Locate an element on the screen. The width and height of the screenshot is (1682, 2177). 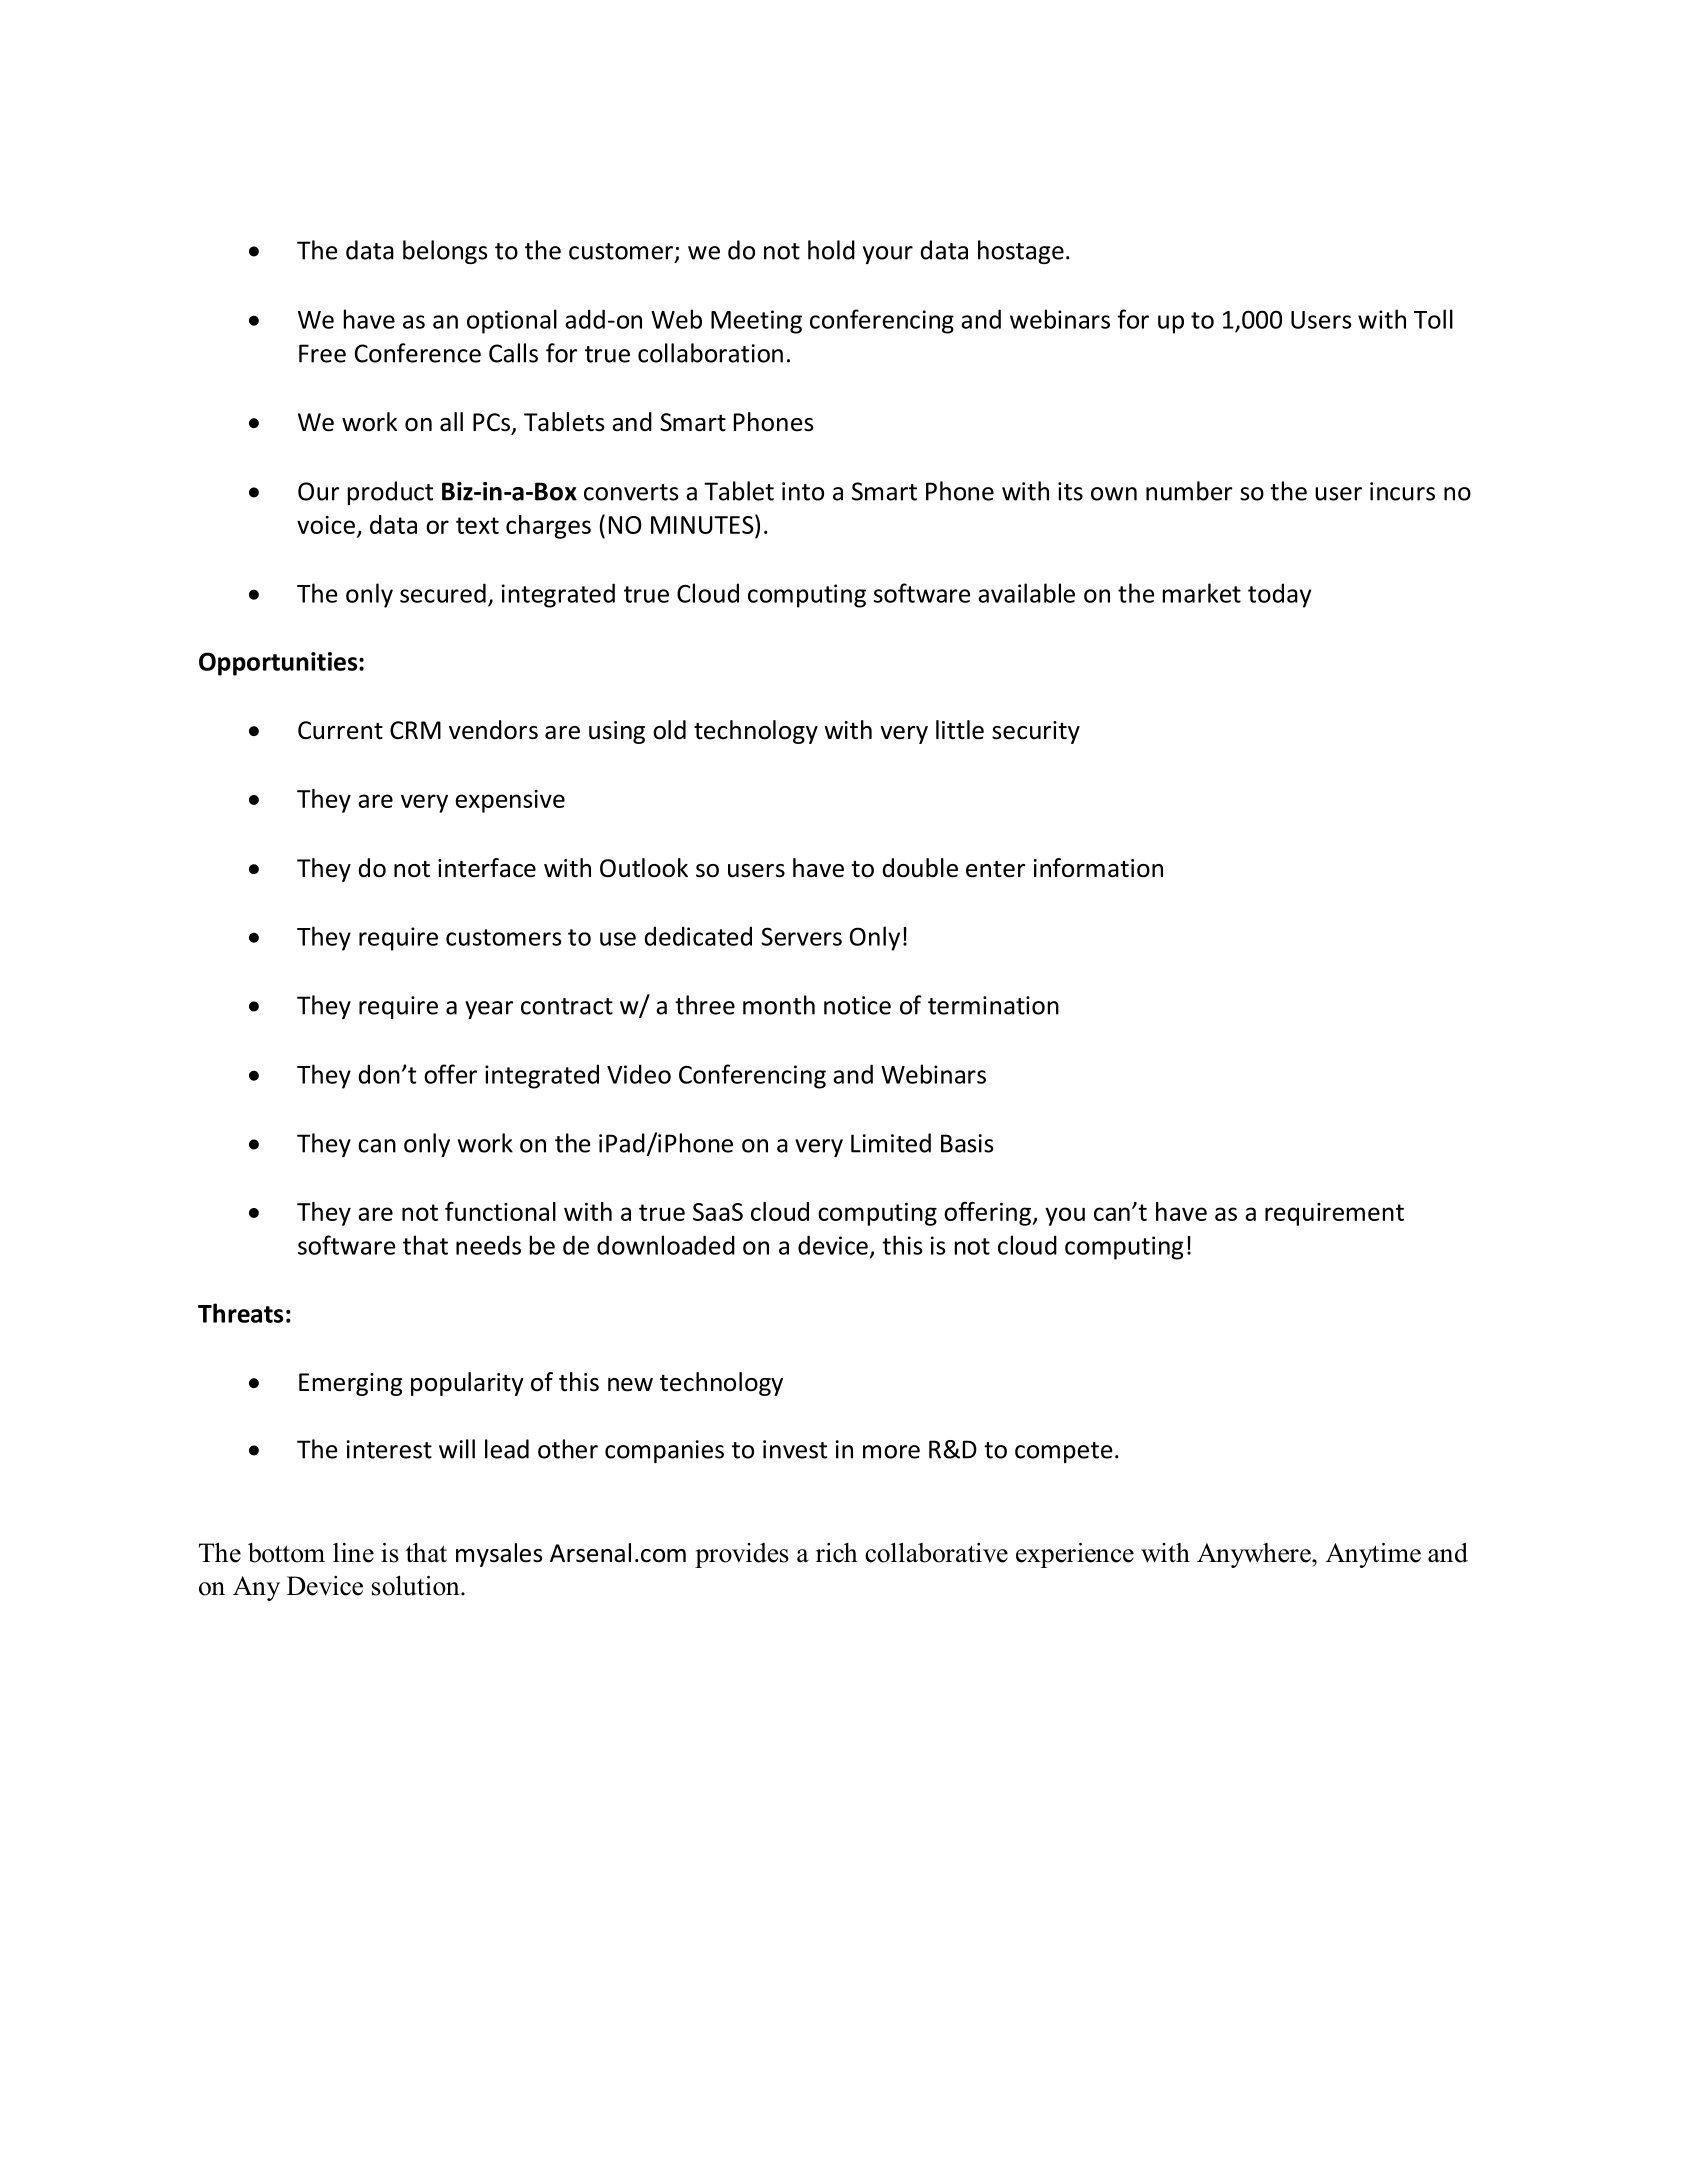
downloaded is located at coordinates (666, 1245).
